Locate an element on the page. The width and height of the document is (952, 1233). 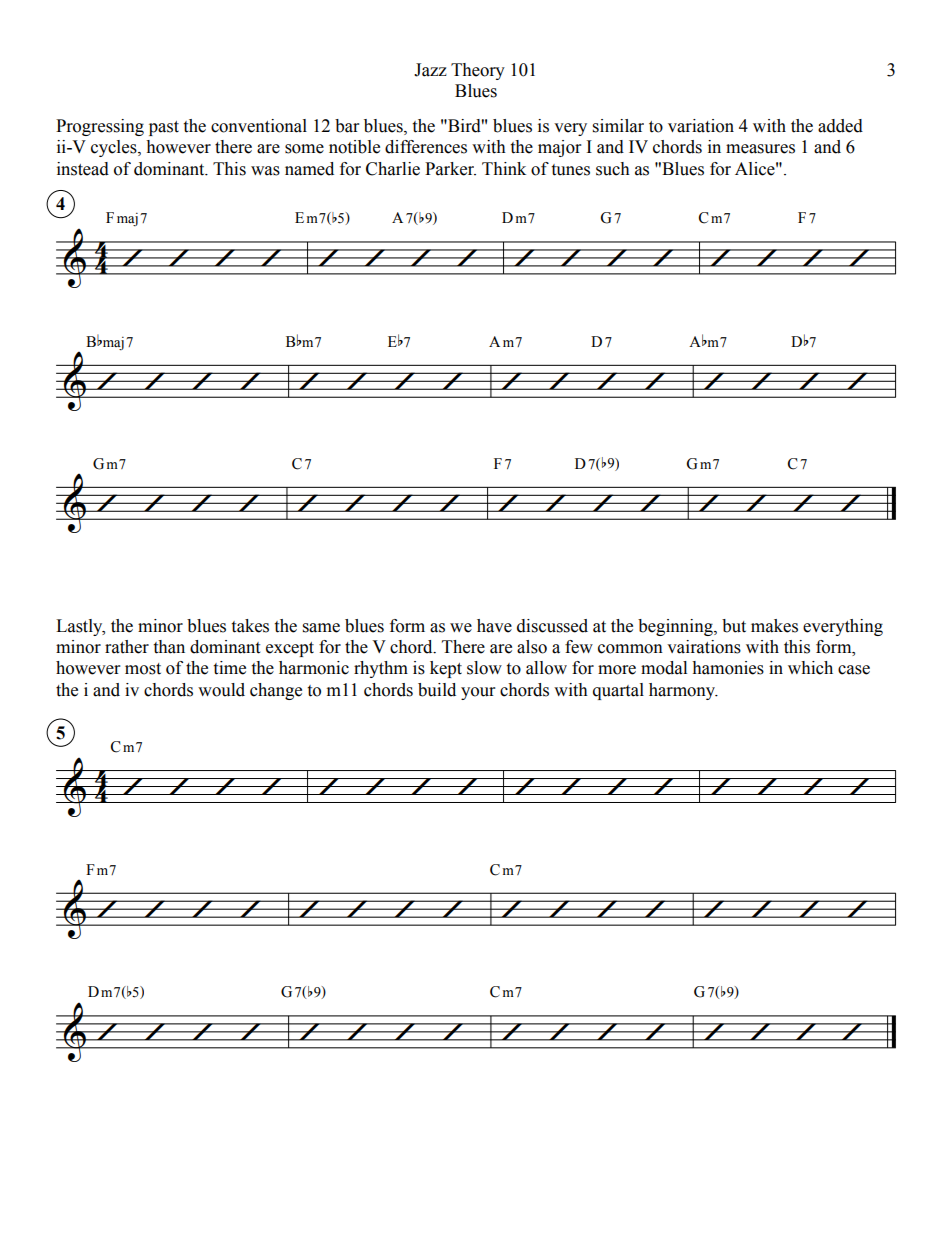
Think is located at coordinates (504, 168).
